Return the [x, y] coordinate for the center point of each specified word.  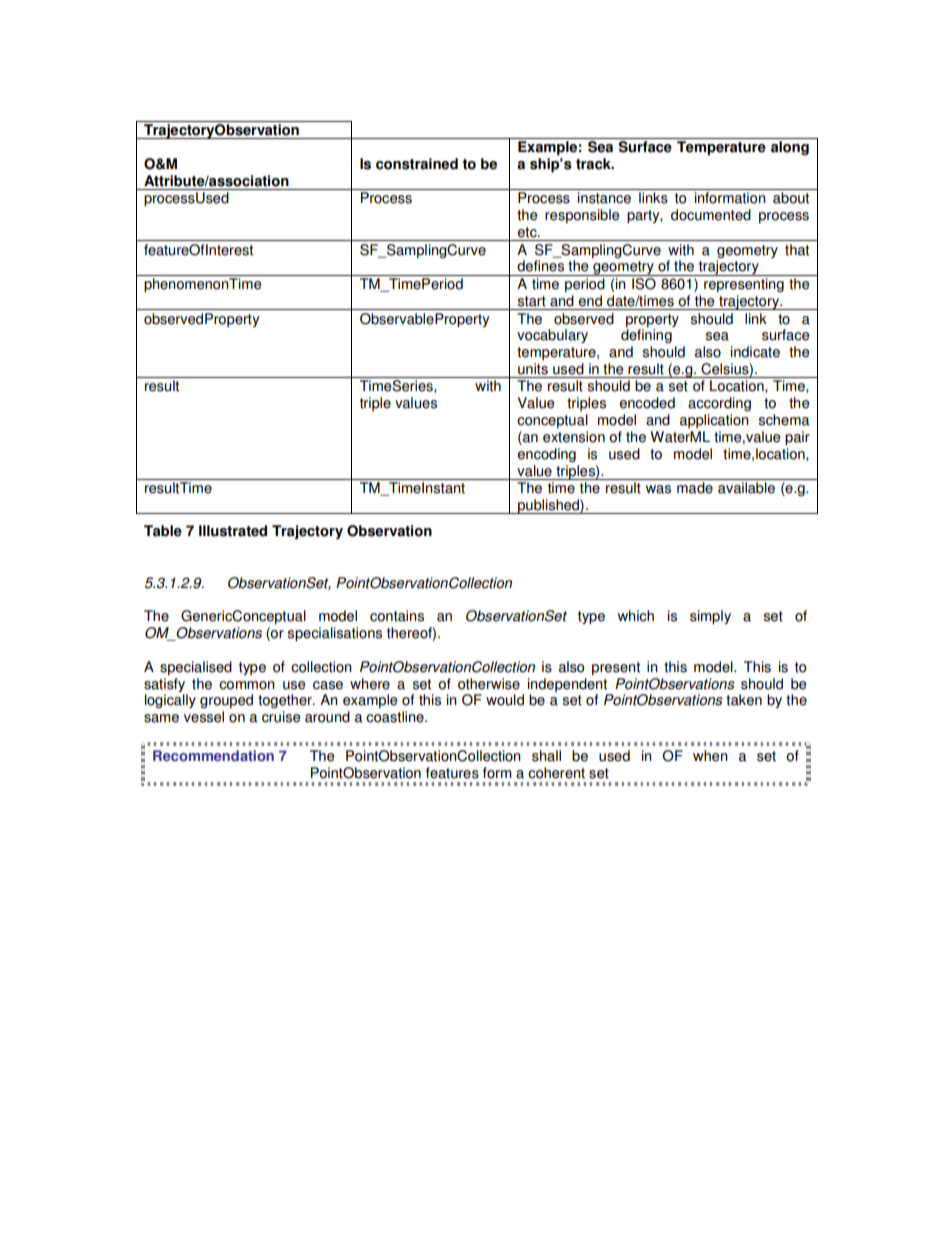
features [452, 773]
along [790, 148]
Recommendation [213, 756]
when [710, 756]
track [594, 164]
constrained [417, 164]
